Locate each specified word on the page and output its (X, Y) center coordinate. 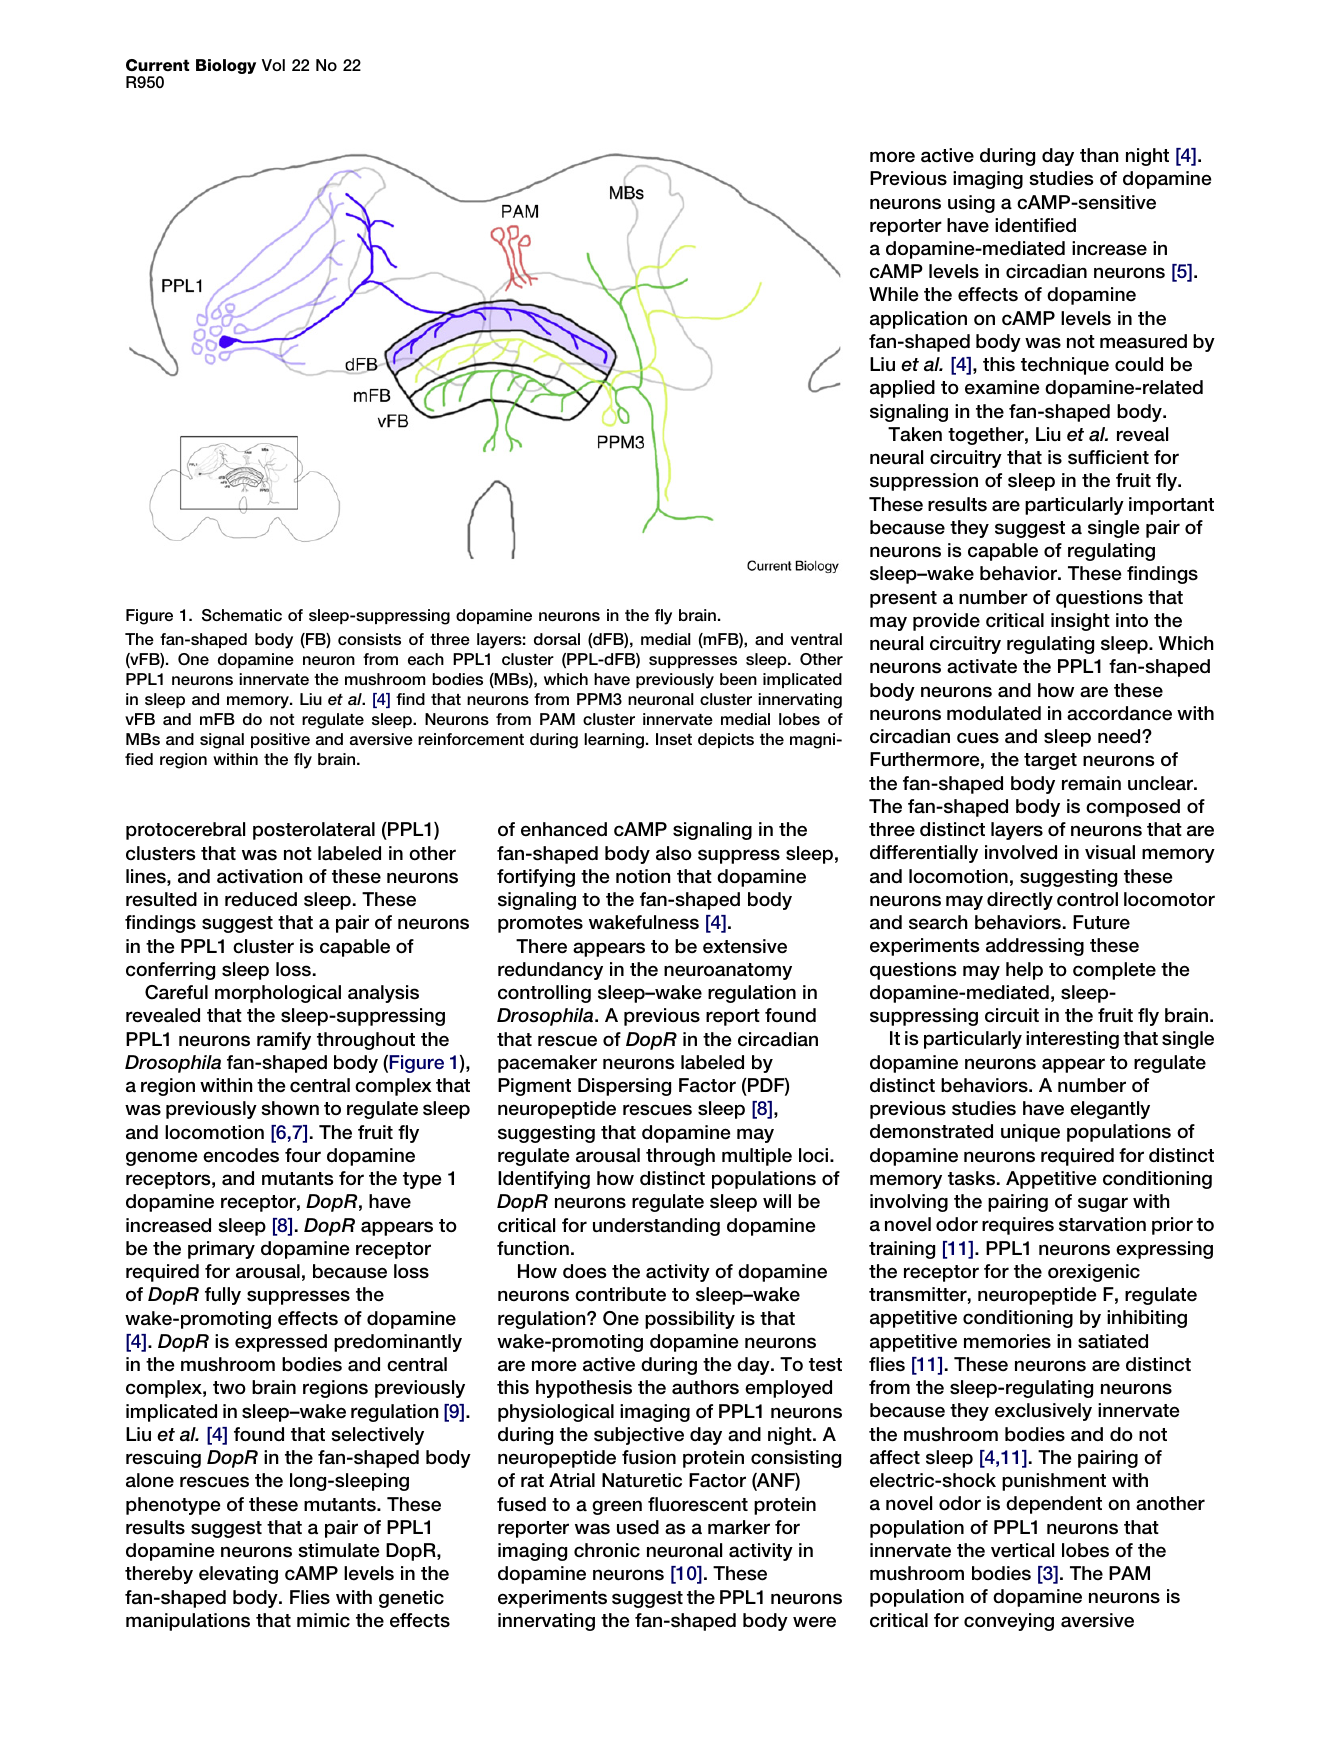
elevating (238, 1575)
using (971, 204)
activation (260, 876)
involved (1021, 852)
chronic (607, 1550)
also (674, 853)
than (1099, 155)
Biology (226, 66)
